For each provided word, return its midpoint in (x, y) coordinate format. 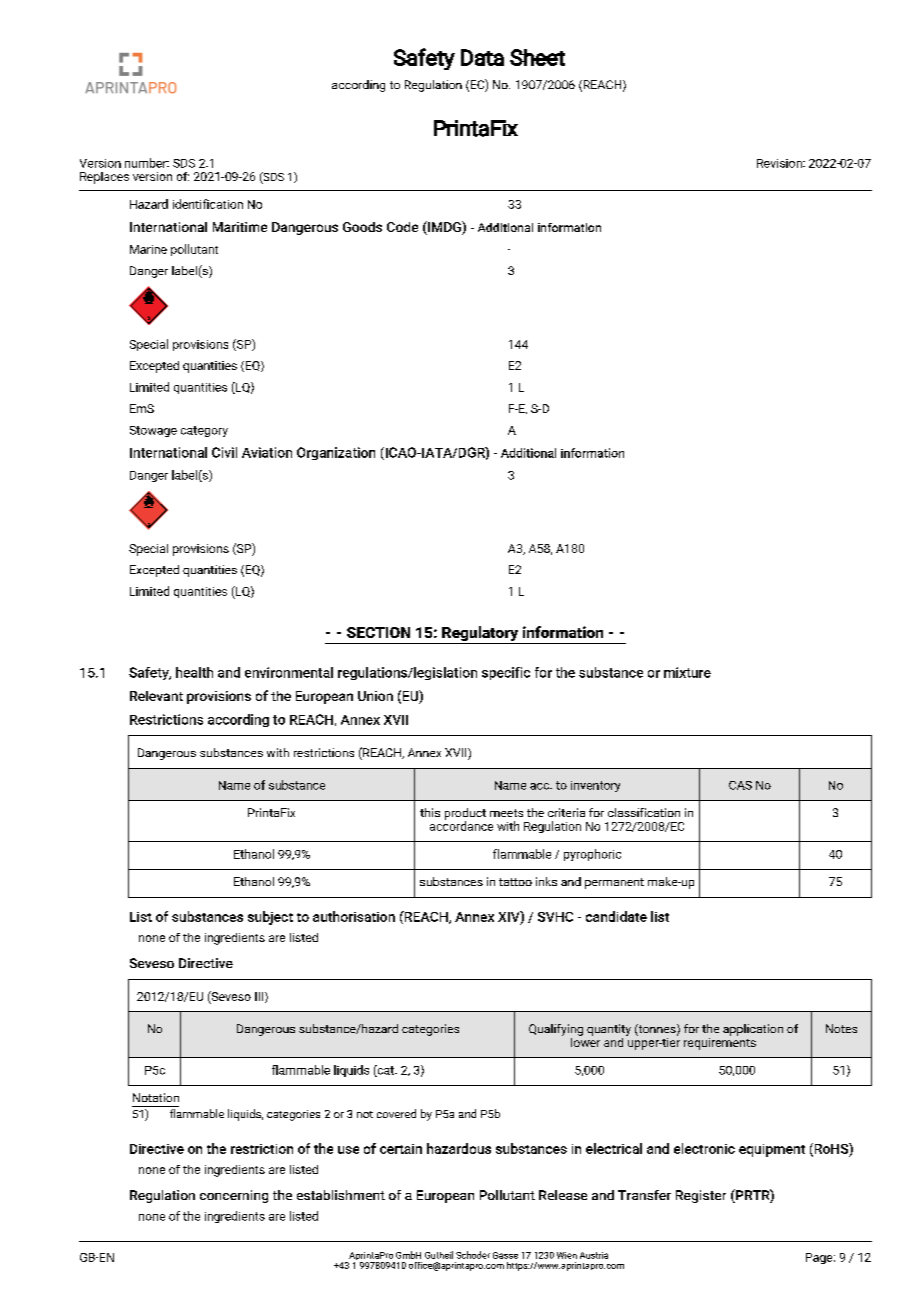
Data (482, 57)
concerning (234, 1196)
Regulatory (480, 635)
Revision (780, 163)
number (147, 163)
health (194, 672)
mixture (687, 672)
